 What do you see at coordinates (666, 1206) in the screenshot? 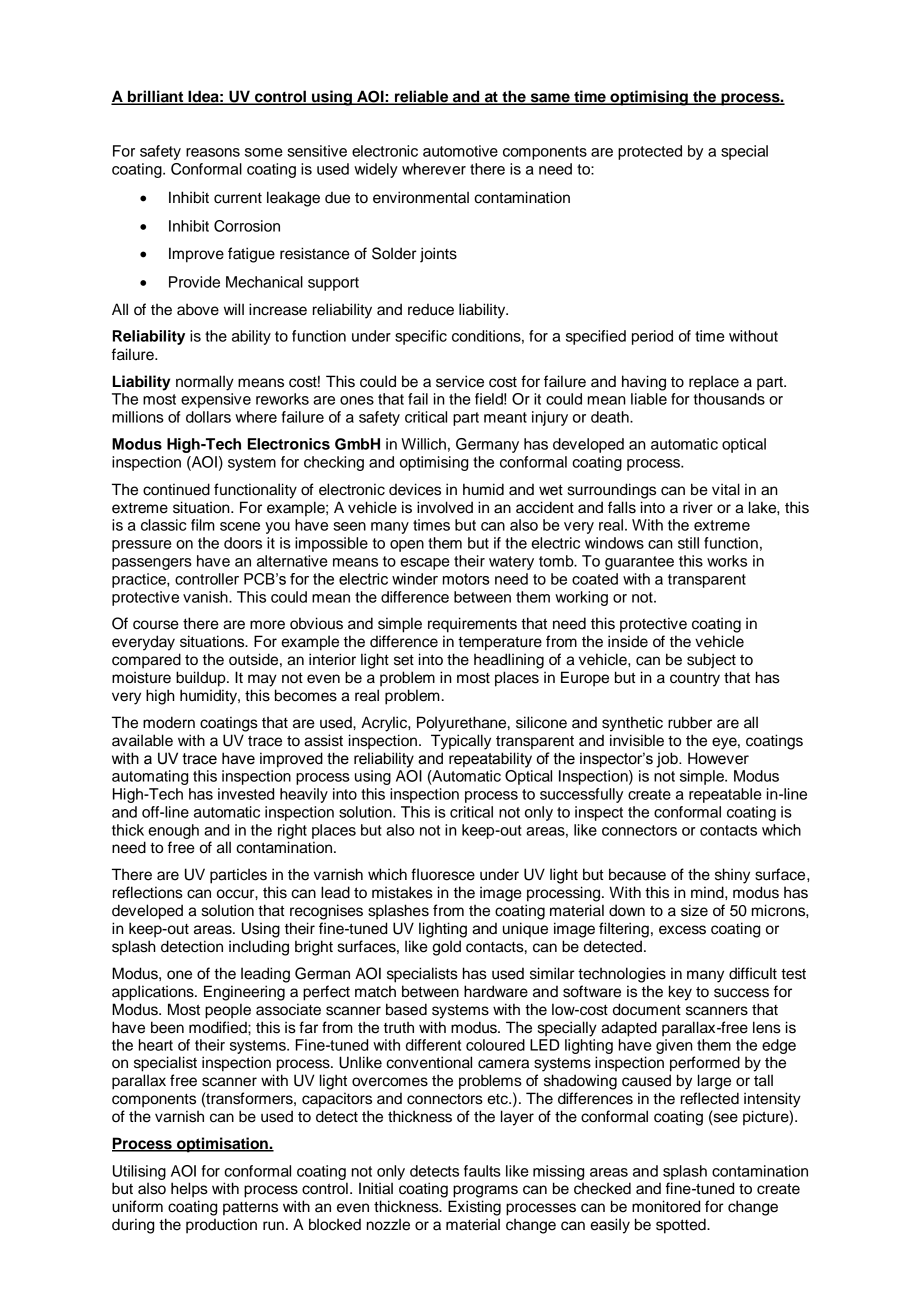
I see `monitored` at bounding box center [666, 1206].
